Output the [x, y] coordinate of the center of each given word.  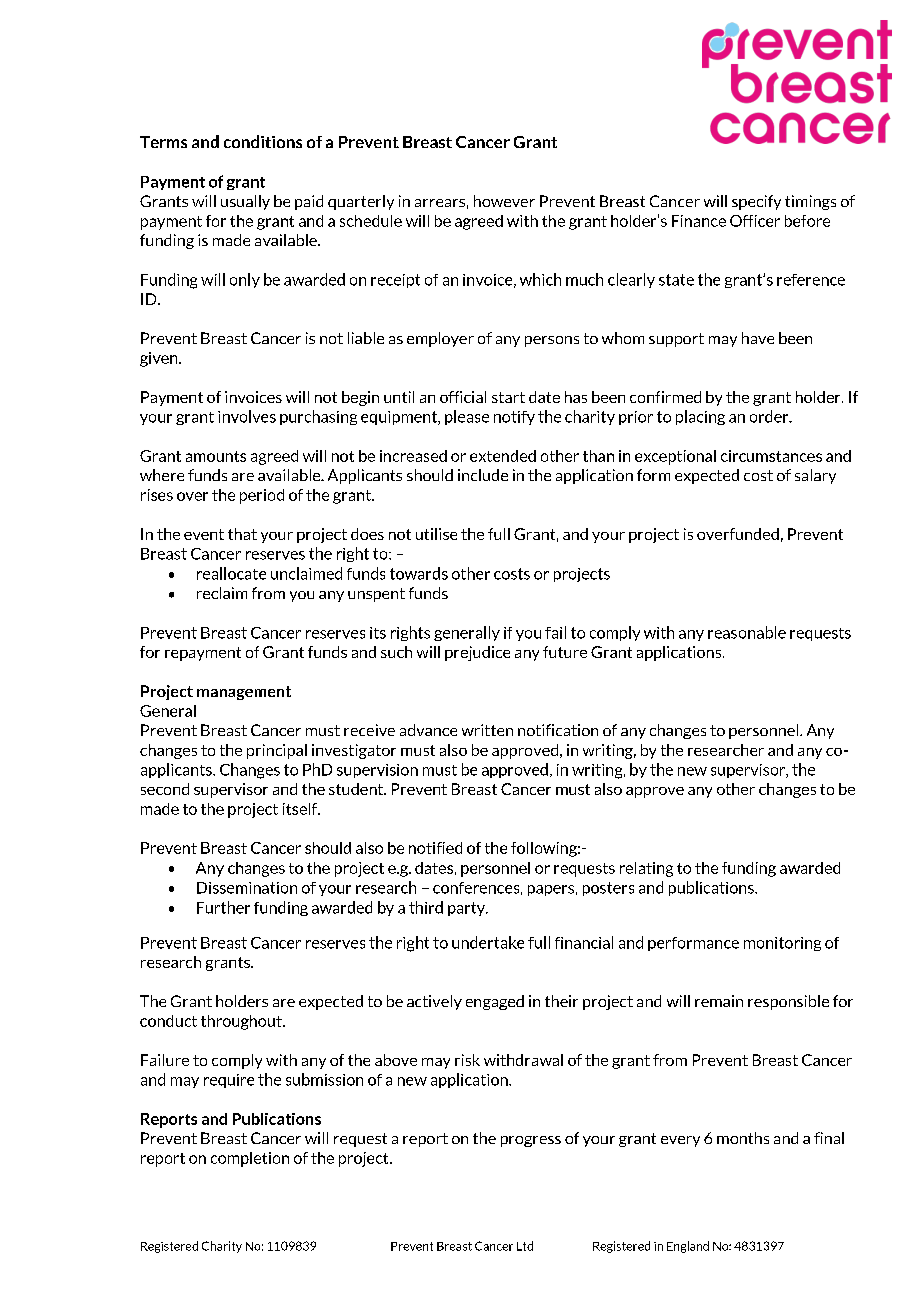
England [688, 1247]
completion [250, 1159]
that [242, 534]
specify [756, 202]
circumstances [771, 456]
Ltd [525, 1246]
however [504, 201]
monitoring [782, 944]
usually [245, 202]
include [483, 475]
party [468, 909]
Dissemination [247, 888]
